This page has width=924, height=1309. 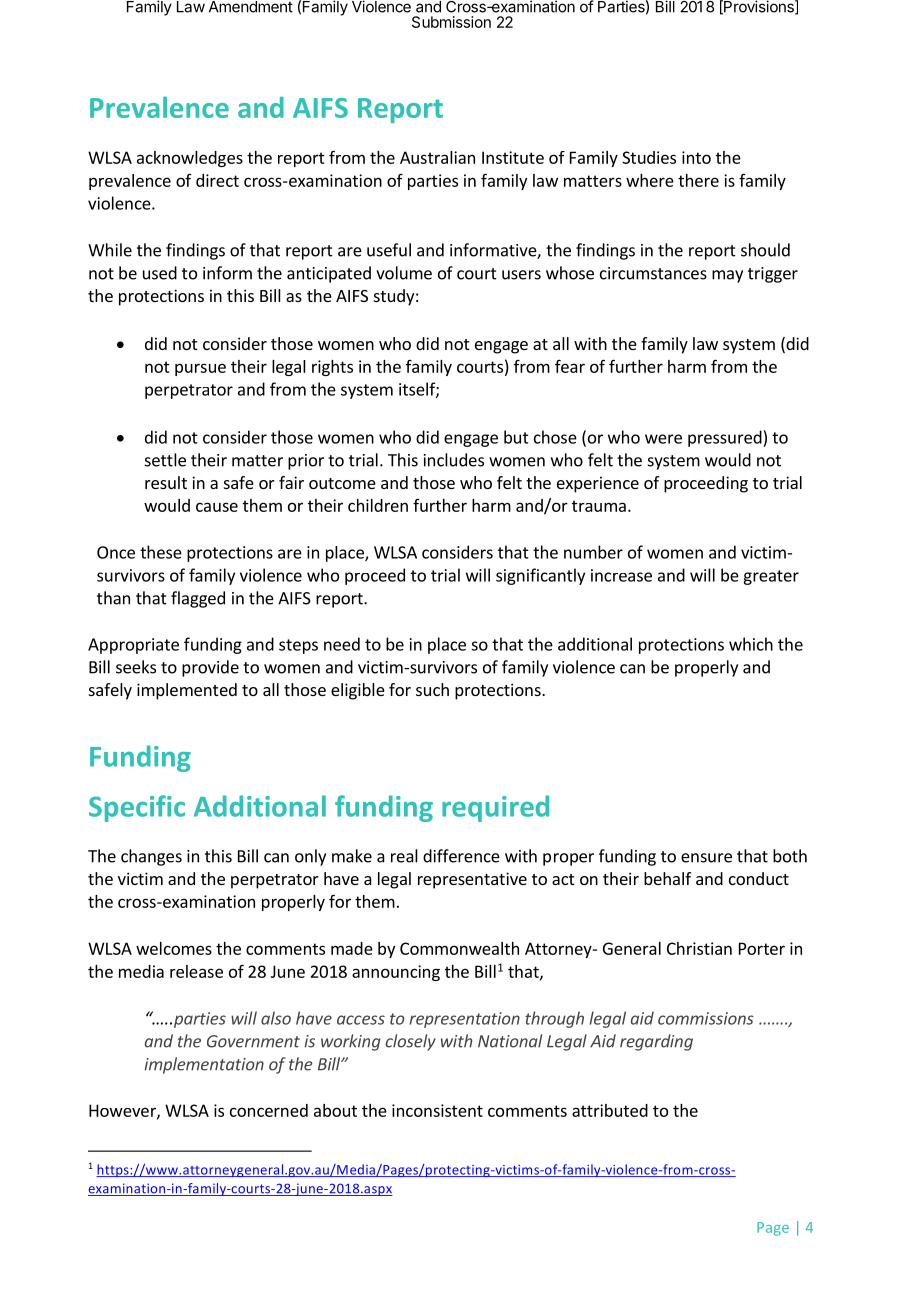 What do you see at coordinates (432, 689) in the page?
I see `such` at bounding box center [432, 689].
